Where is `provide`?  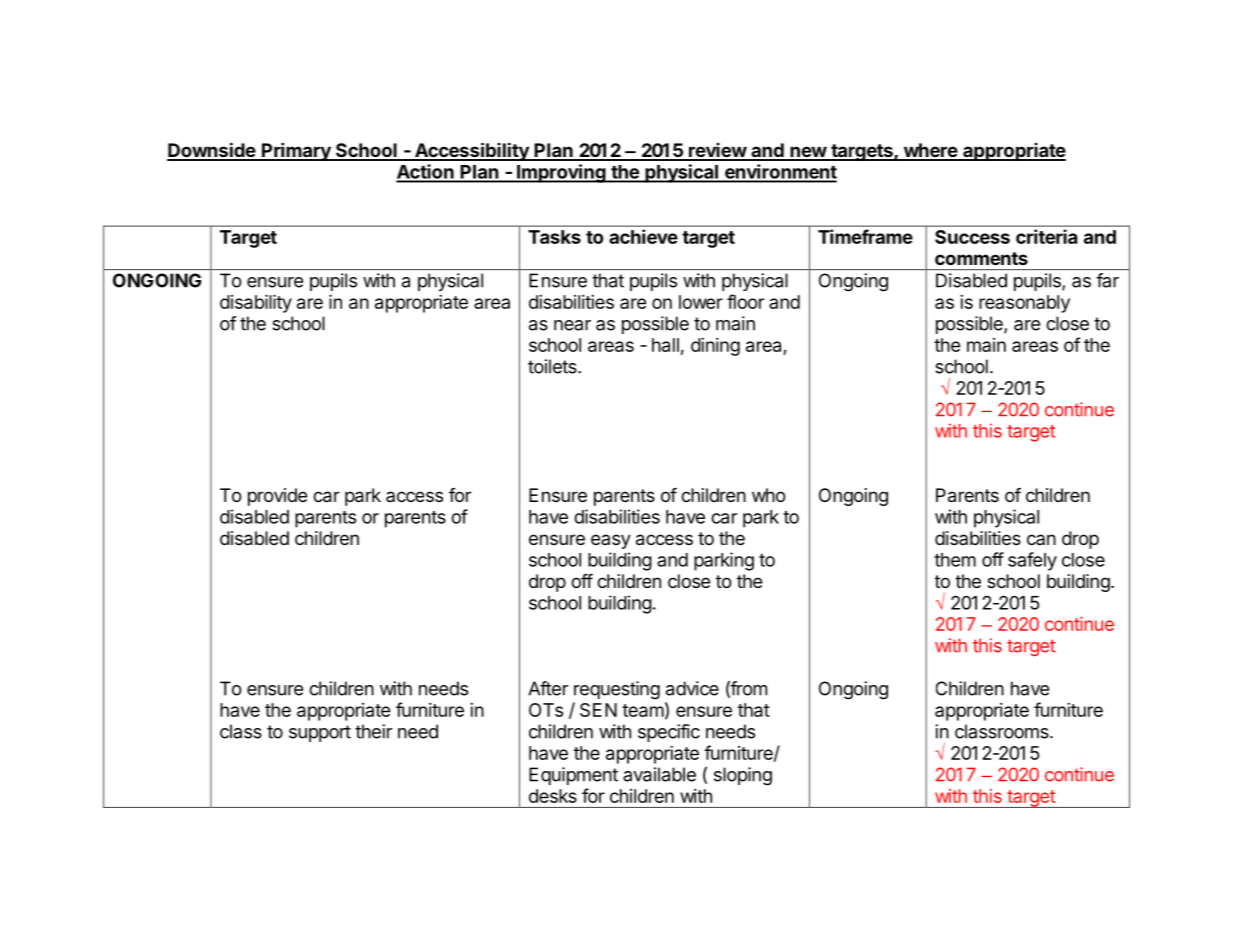
provide is located at coordinates (277, 497).
